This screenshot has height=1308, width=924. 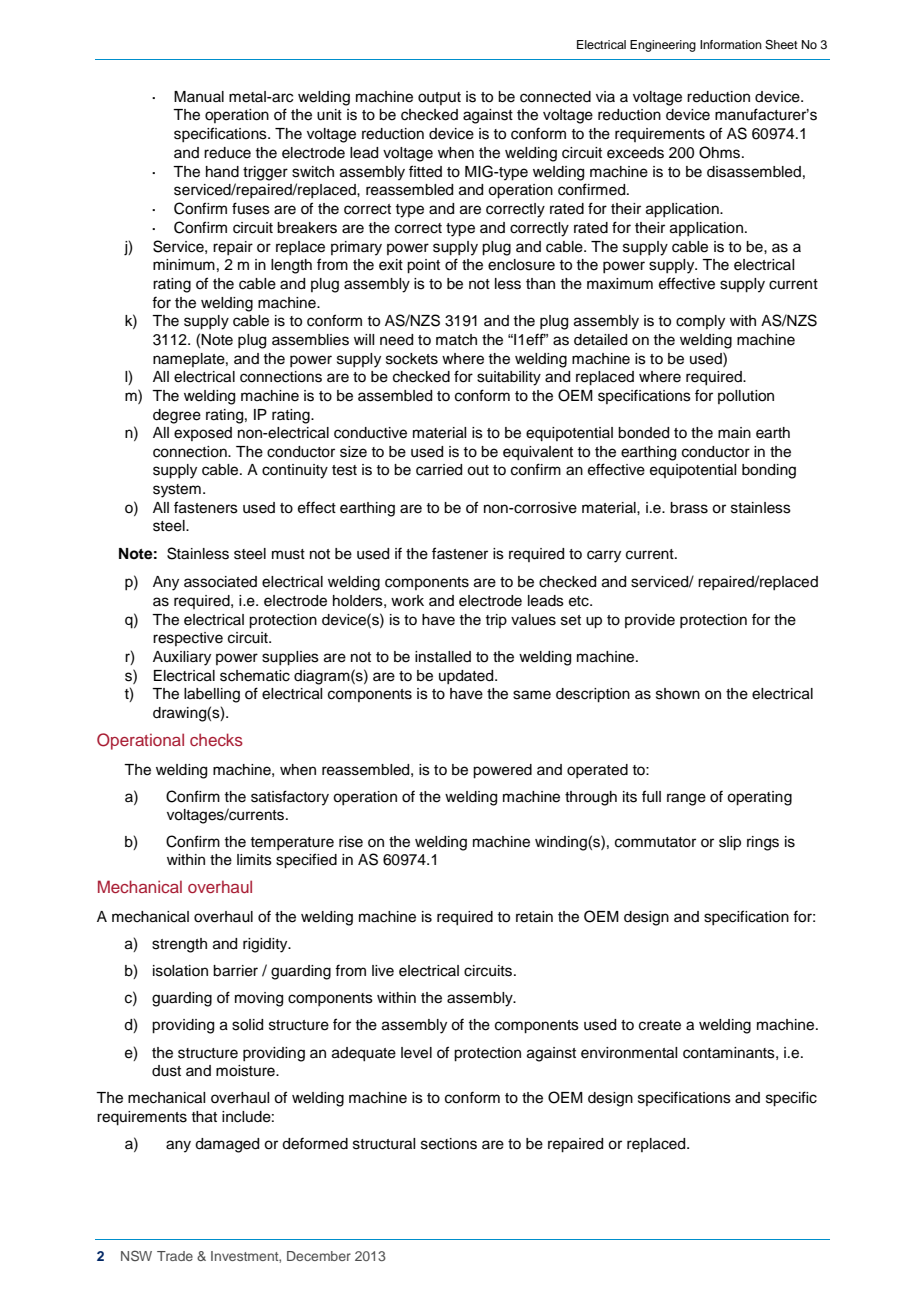 I want to click on carried, so click(x=439, y=470).
